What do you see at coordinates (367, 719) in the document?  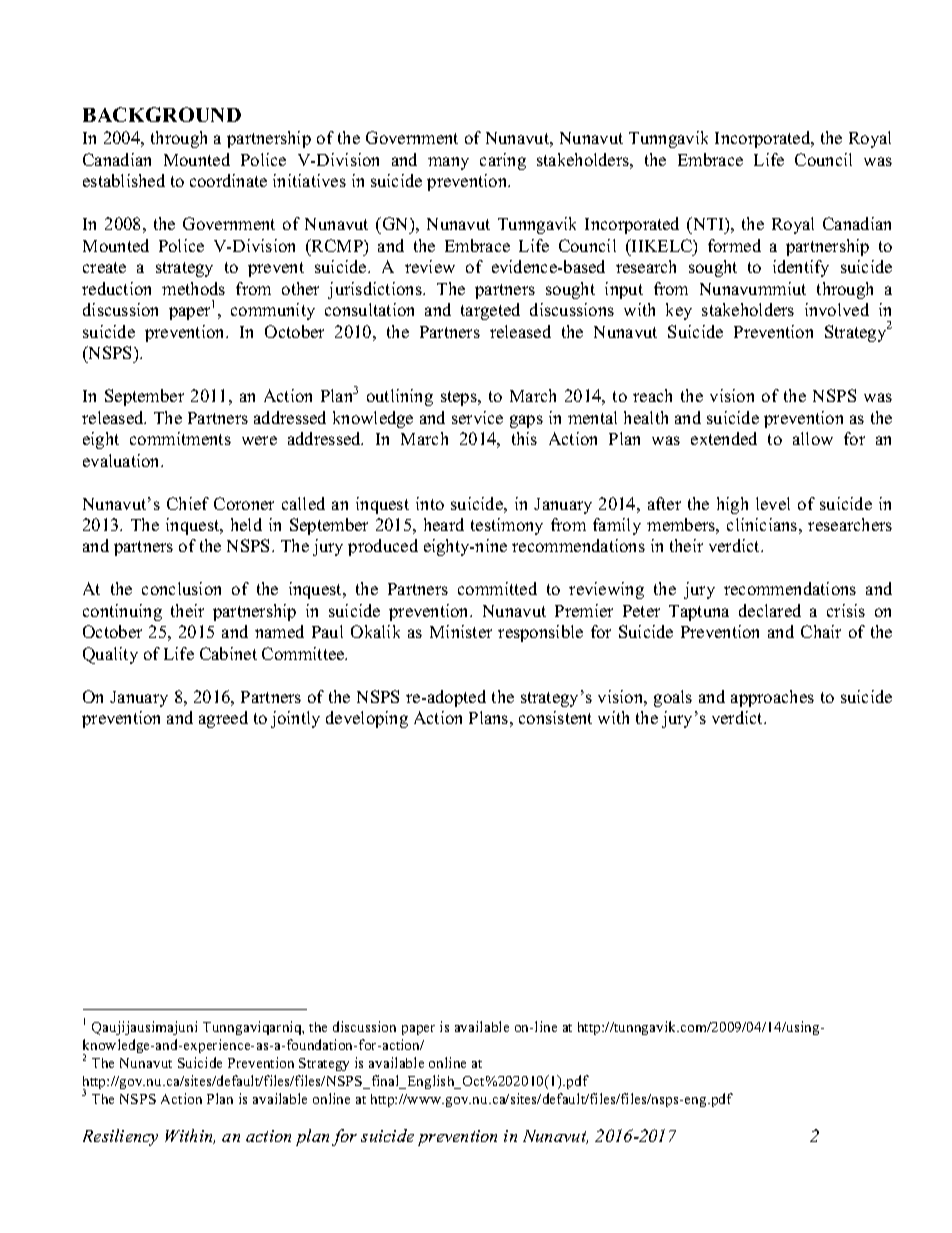 I see `developing` at bounding box center [367, 719].
